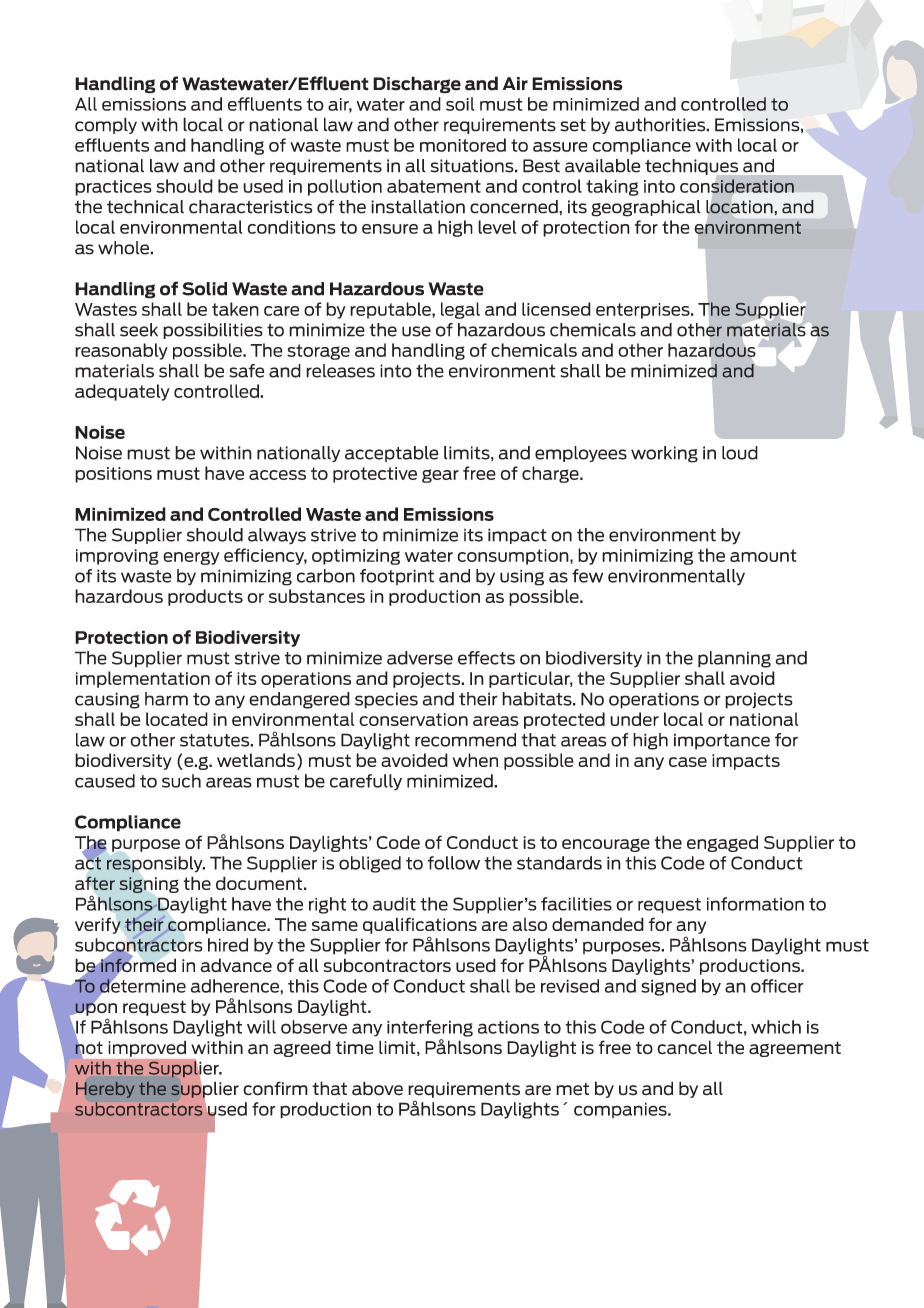 Image resolution: width=924 pixels, height=1308 pixels. What do you see at coordinates (684, 1047) in the screenshot?
I see `cancel` at bounding box center [684, 1047].
